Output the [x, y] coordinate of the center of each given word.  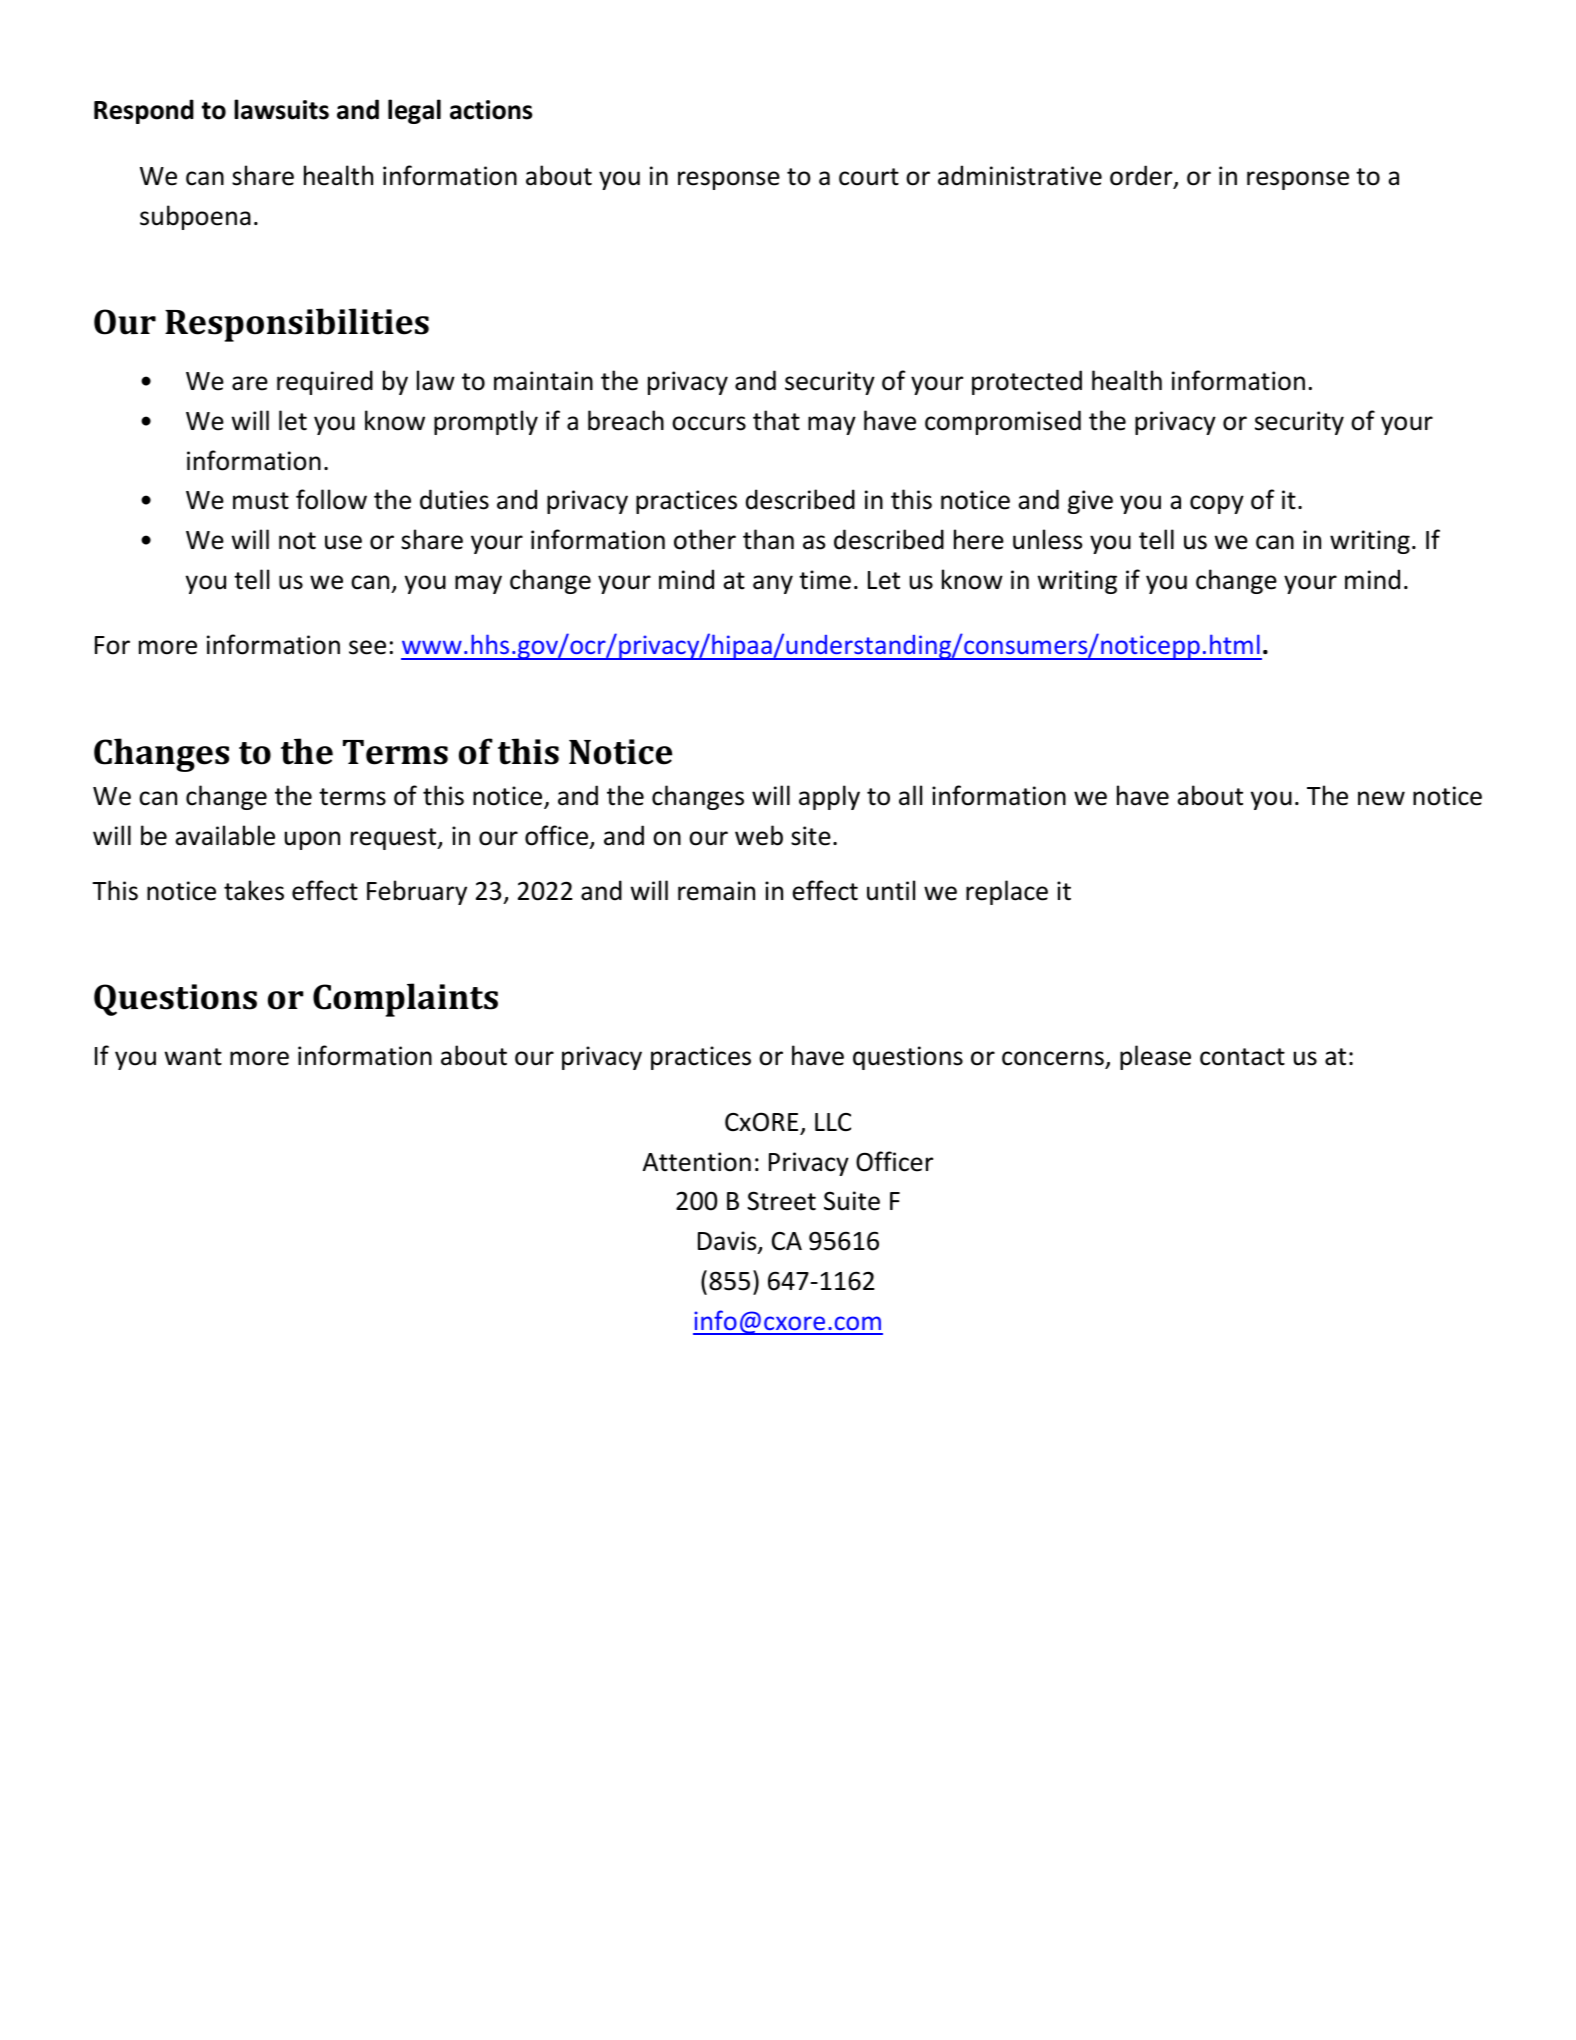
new [1381, 798]
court [869, 177]
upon [312, 840]
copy [1217, 504]
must [261, 501]
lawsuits [281, 109]
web [759, 835]
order [1142, 176]
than [768, 539]
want [193, 1057]
